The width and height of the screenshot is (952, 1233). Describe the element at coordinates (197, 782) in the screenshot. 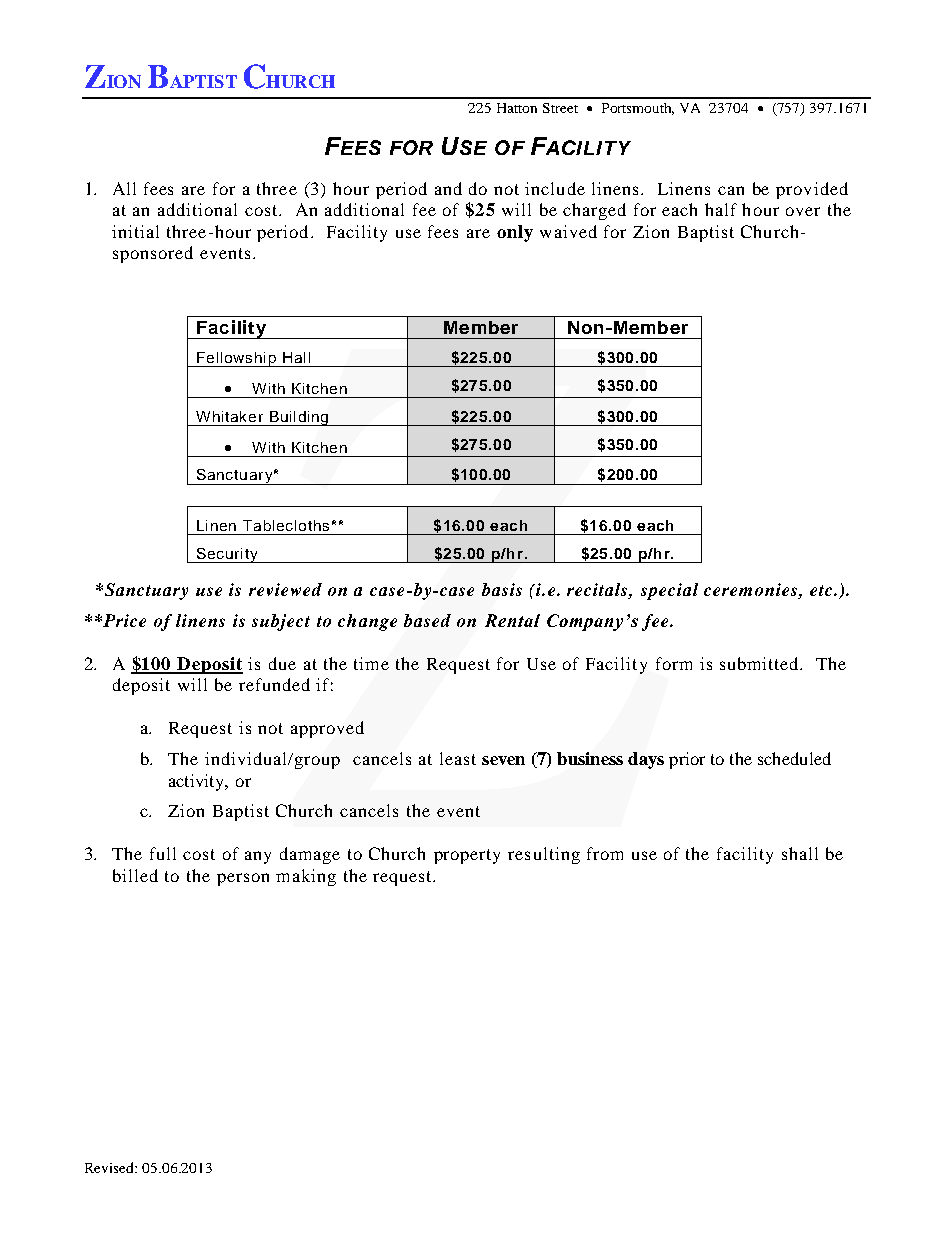

I see `activity` at that location.
